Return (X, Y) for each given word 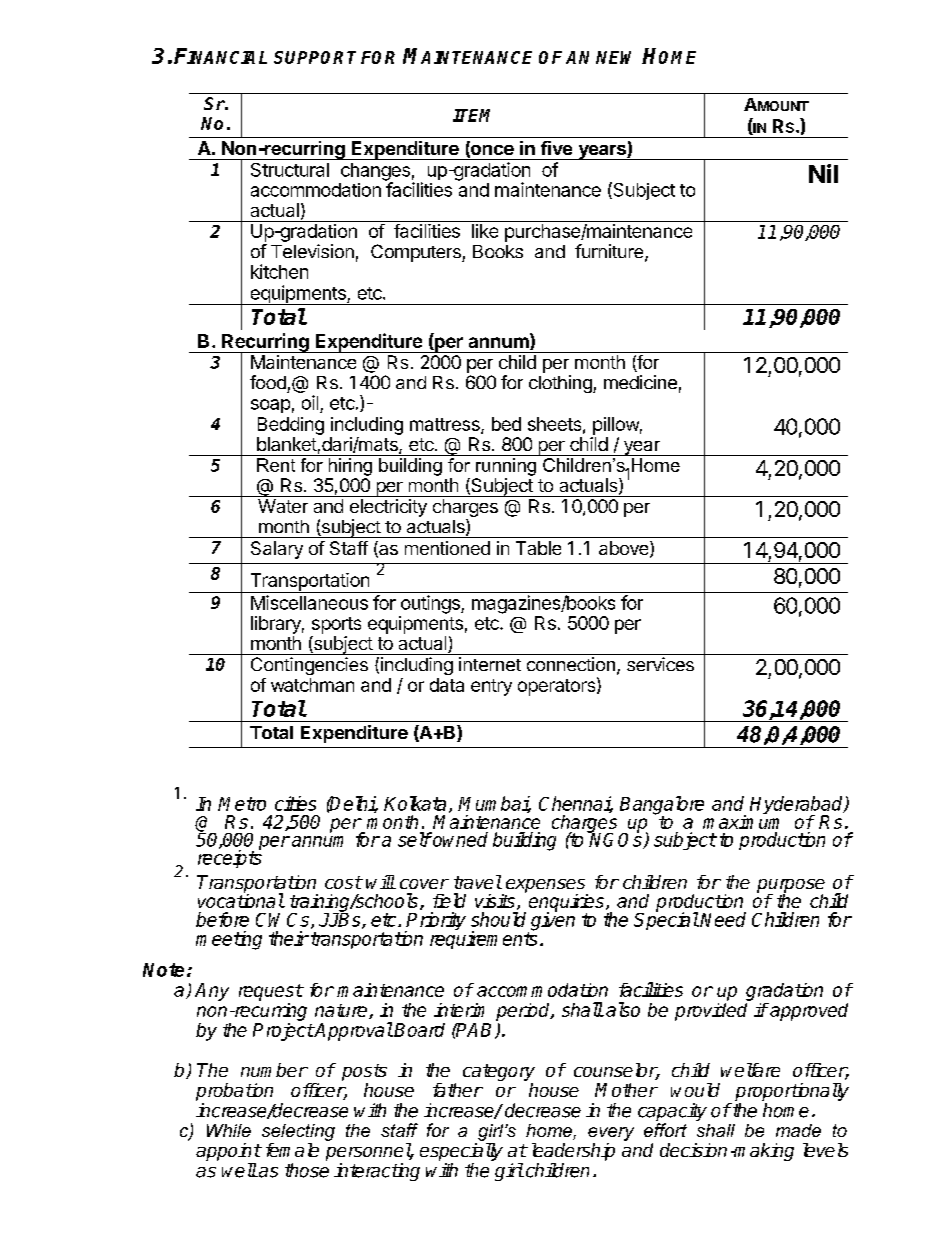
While (229, 1130)
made (798, 1130)
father (458, 1090)
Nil (823, 173)
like (485, 231)
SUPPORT (315, 57)
